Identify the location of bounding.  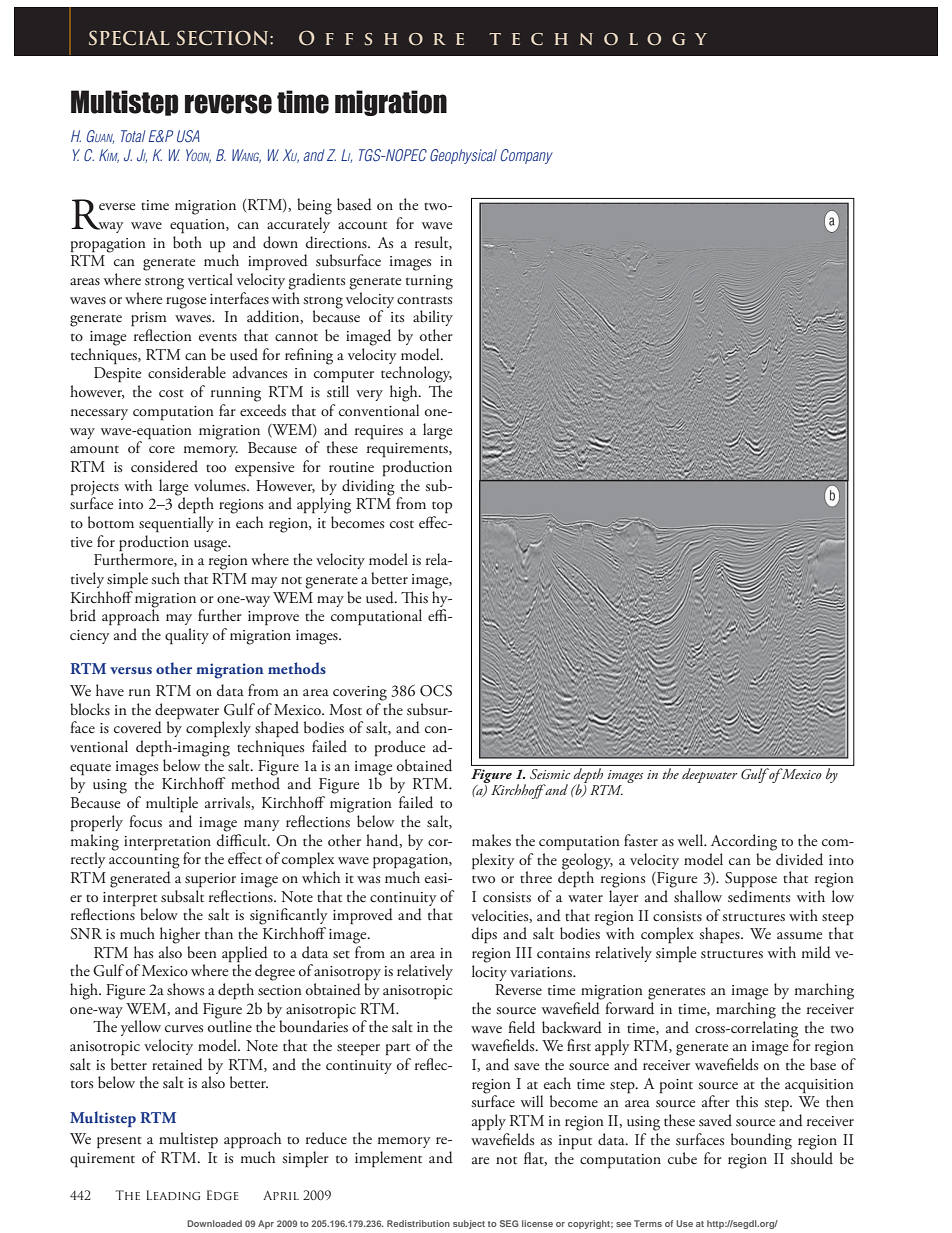
(761, 1141).
